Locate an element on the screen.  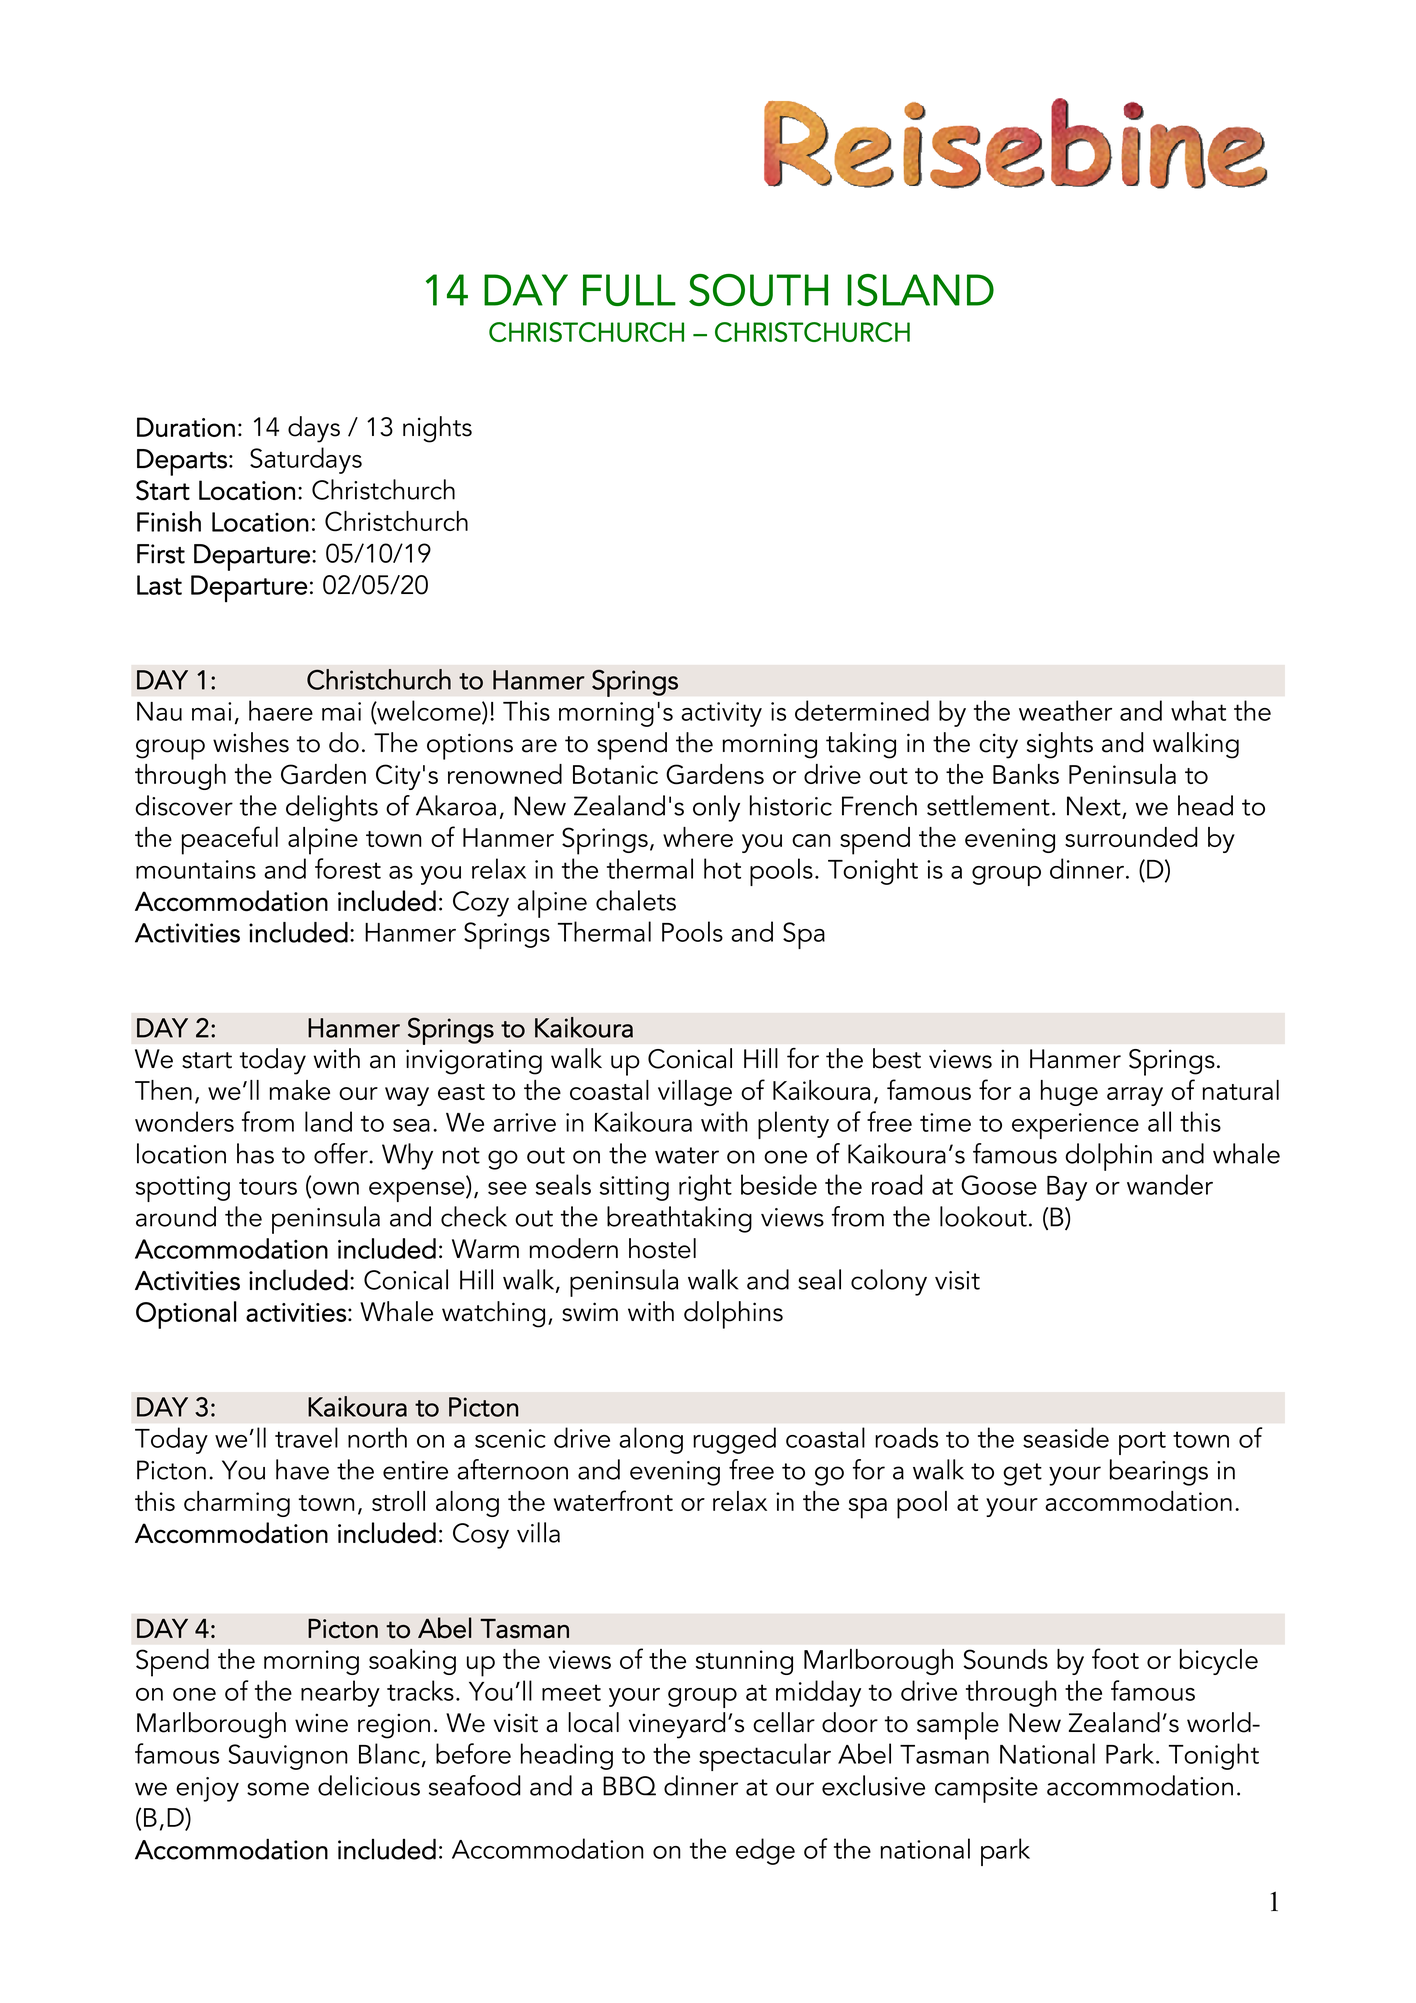
array is located at coordinates (1135, 1096).
